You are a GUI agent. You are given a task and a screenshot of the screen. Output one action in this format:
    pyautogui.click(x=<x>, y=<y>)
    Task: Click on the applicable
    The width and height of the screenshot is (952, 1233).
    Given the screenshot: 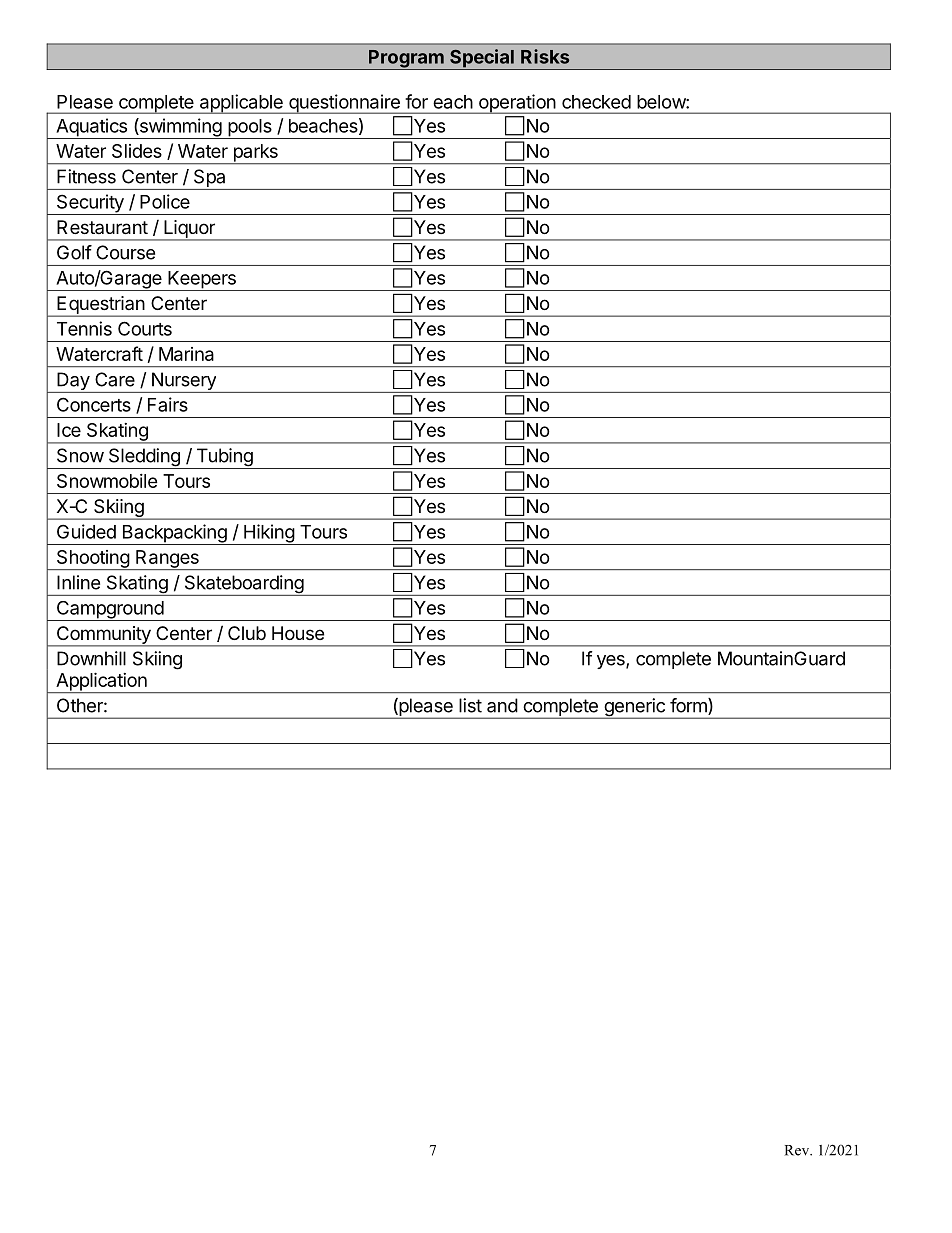 What is the action you would take?
    pyautogui.click(x=241, y=104)
